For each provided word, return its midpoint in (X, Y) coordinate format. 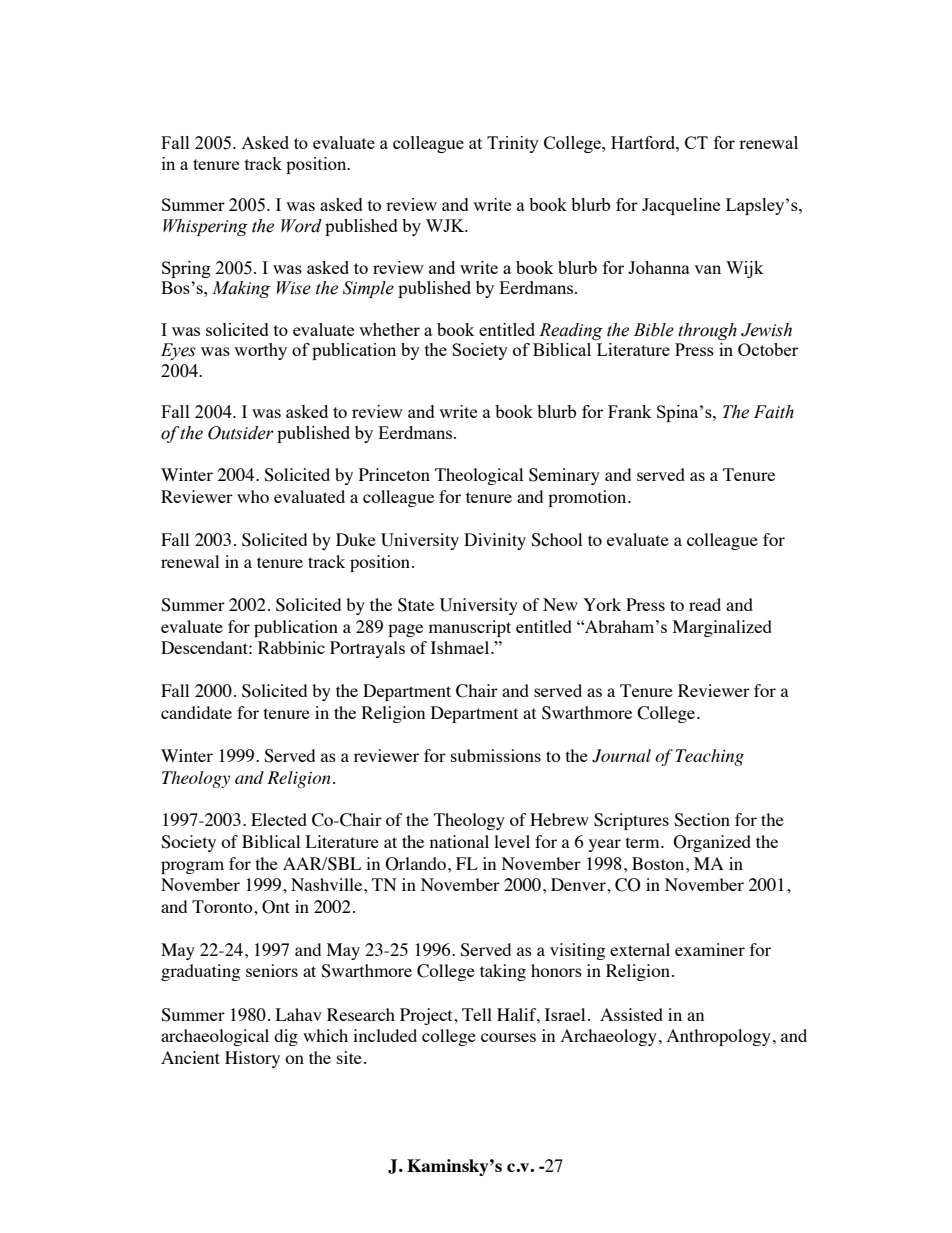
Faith (774, 412)
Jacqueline (681, 206)
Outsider (241, 433)
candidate (196, 712)
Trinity (513, 144)
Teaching (709, 757)
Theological (479, 476)
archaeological (215, 1037)
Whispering (205, 227)
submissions (496, 755)
